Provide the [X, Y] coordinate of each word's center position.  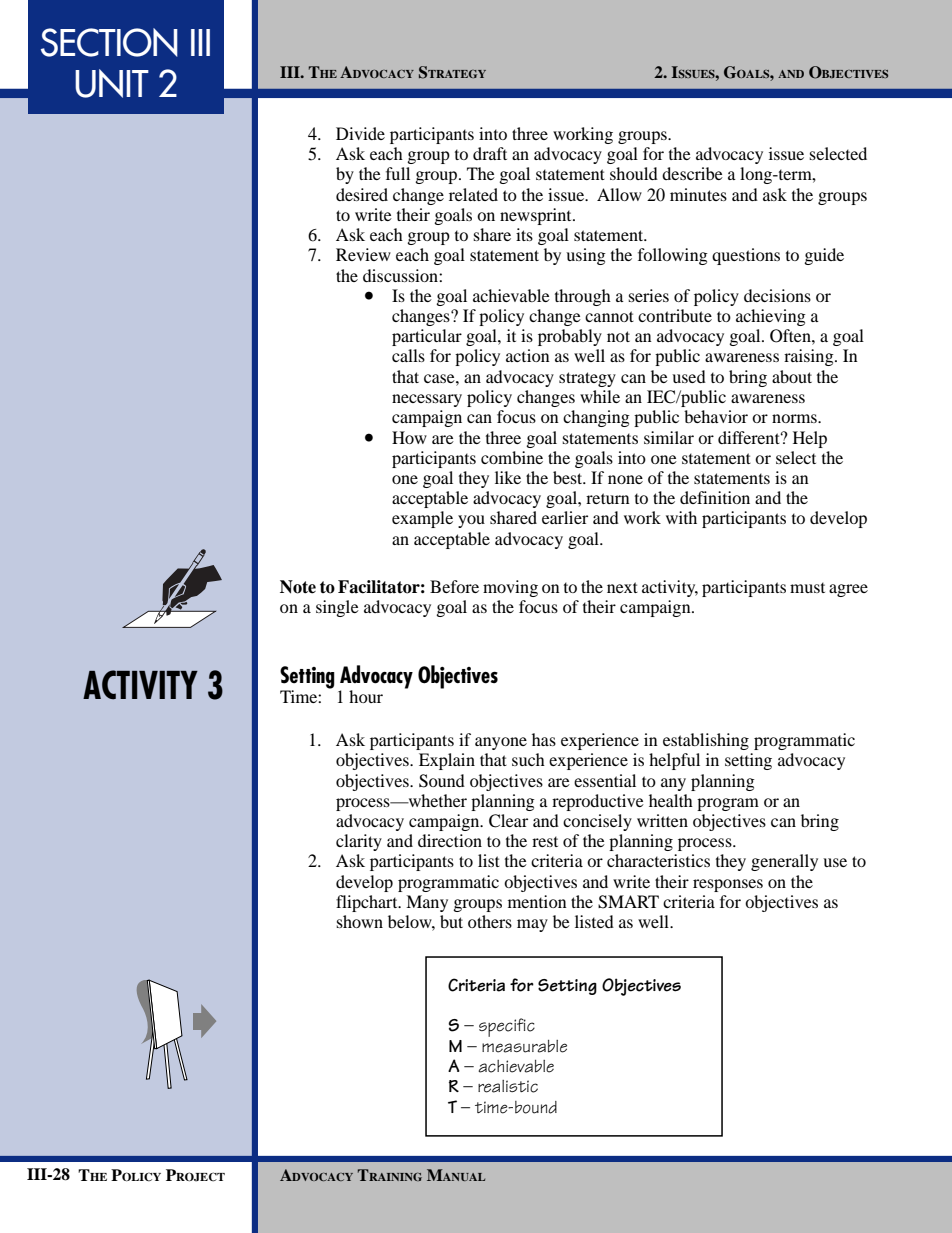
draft [490, 153]
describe [692, 173]
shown [359, 921]
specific [507, 1027]
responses [728, 885]
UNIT [112, 83]
